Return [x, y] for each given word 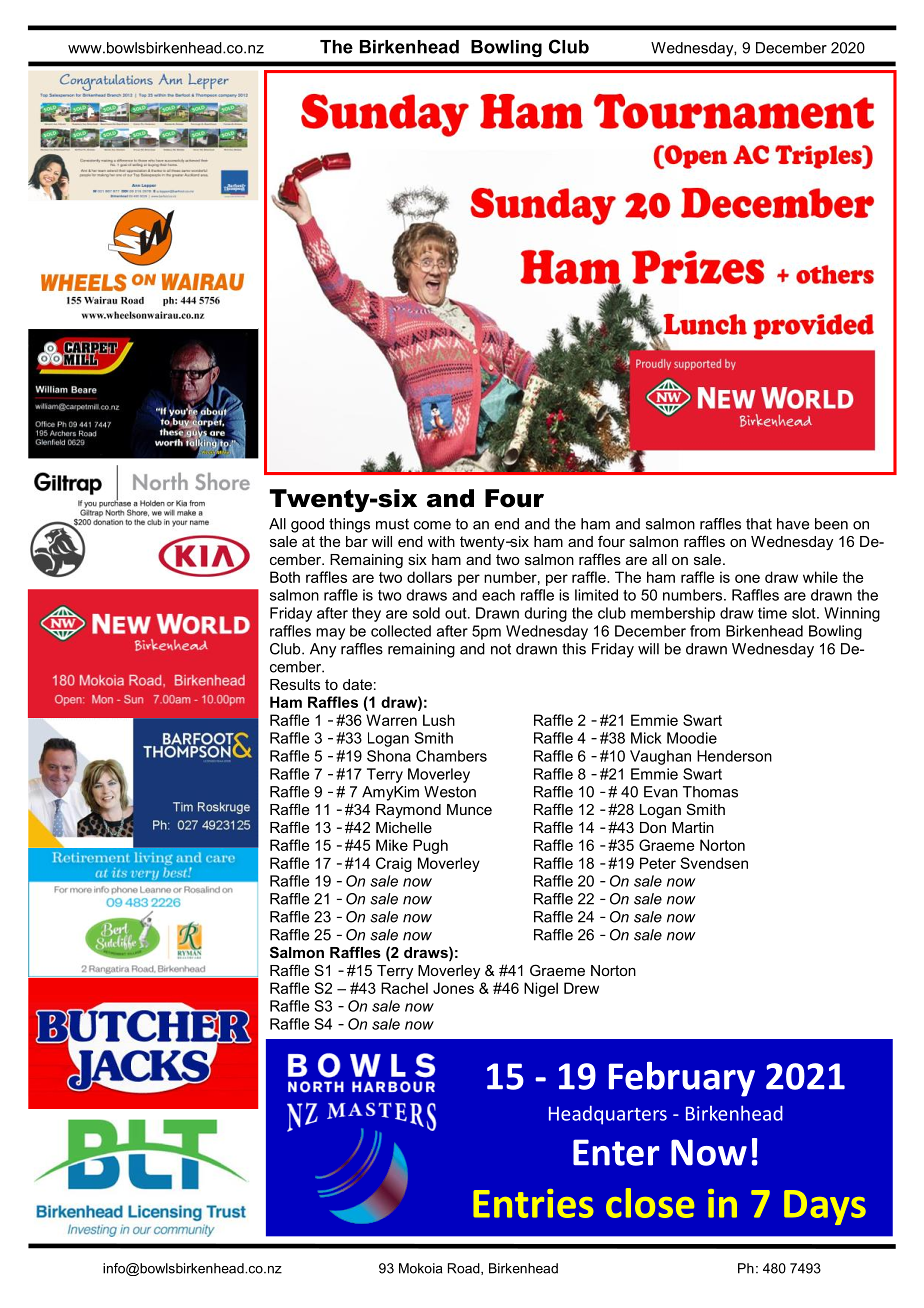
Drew [581, 988]
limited [596, 595]
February [682, 1079]
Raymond [408, 811]
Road [465, 1269]
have [793, 524]
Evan [661, 792]
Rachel [404, 988]
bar [357, 541]
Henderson [734, 756]
